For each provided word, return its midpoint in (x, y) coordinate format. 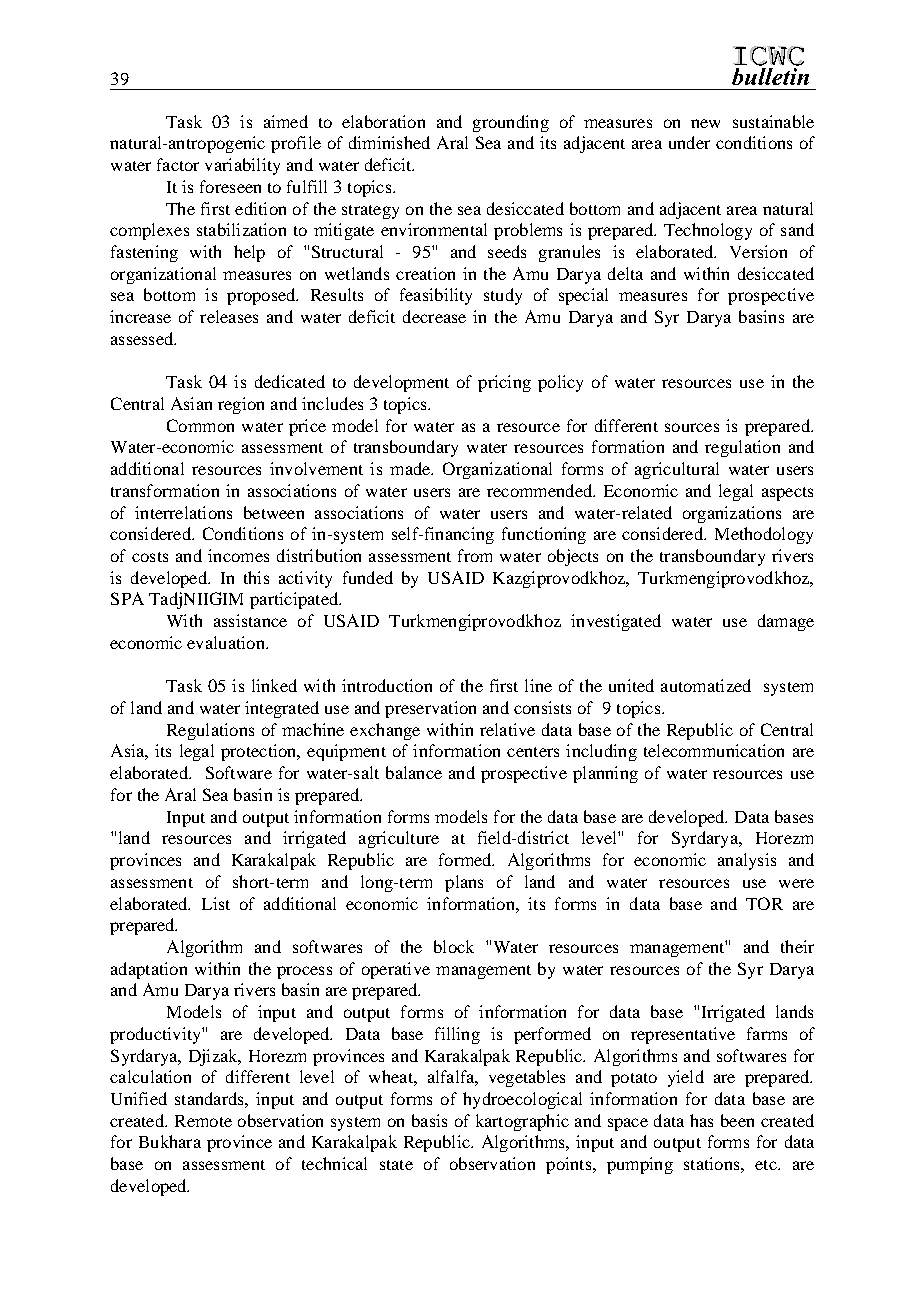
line (538, 685)
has (701, 1120)
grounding (511, 123)
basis (429, 1120)
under (689, 142)
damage (786, 622)
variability (242, 166)
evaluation (227, 642)
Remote (203, 1121)
